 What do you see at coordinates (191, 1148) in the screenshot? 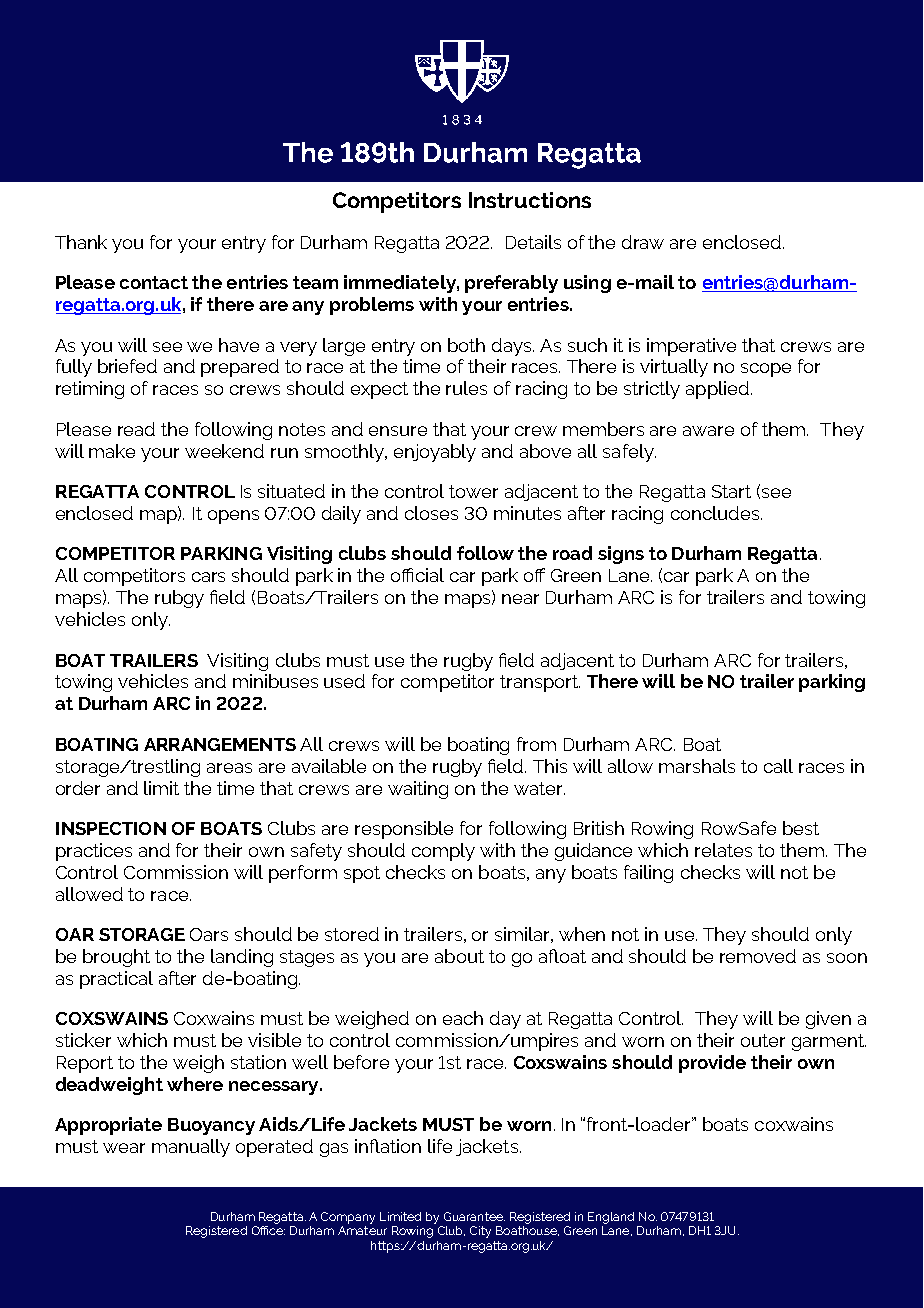
I see `manually` at bounding box center [191, 1148].
